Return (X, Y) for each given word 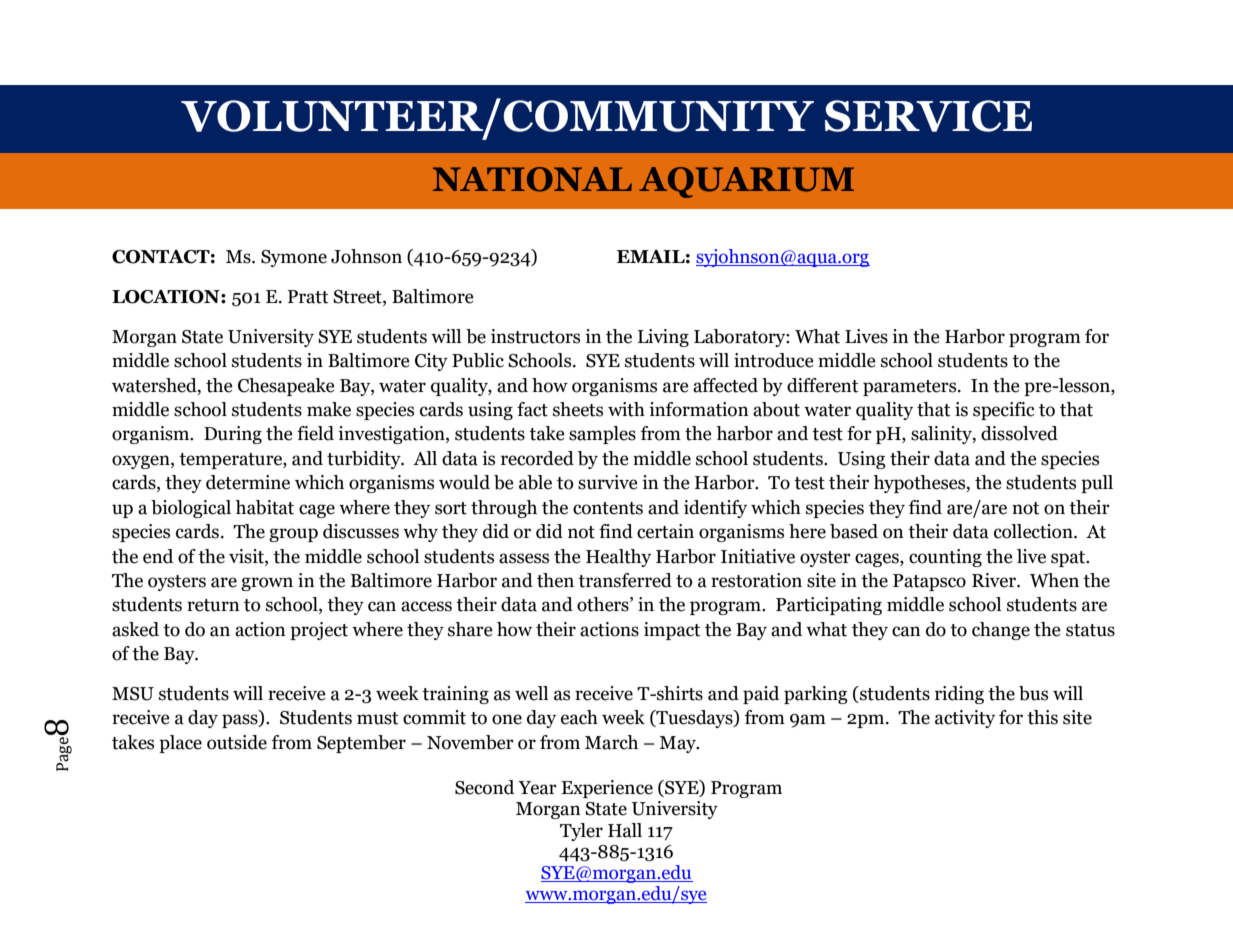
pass (241, 721)
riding (959, 695)
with (626, 409)
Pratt (308, 297)
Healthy (618, 558)
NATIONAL (532, 179)
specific (1004, 411)
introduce (774, 360)
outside (237, 742)
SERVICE (928, 116)
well (531, 693)
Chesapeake (286, 387)
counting (945, 558)
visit (247, 556)
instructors (535, 336)
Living (663, 338)
